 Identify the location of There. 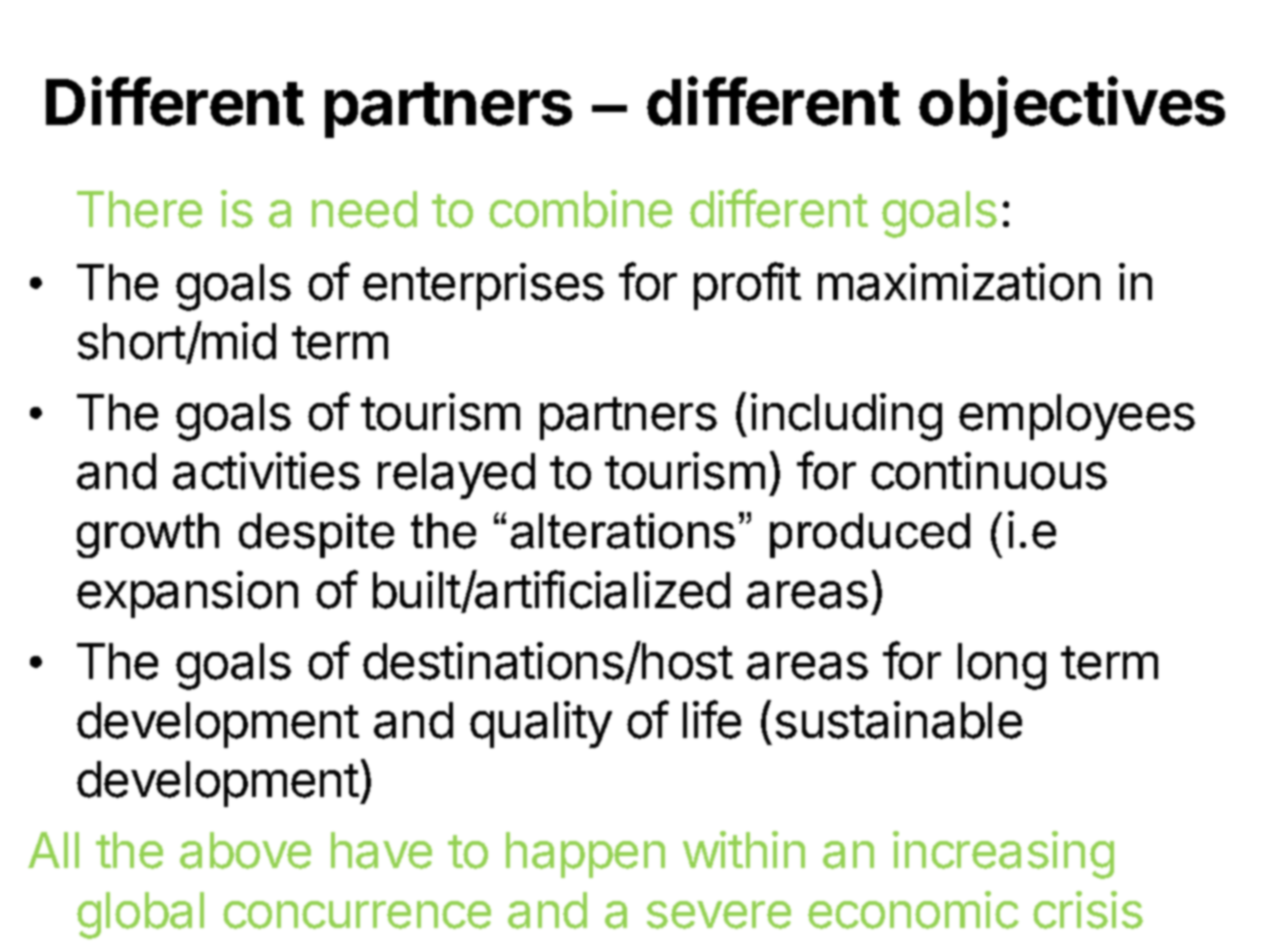
(139, 209).
